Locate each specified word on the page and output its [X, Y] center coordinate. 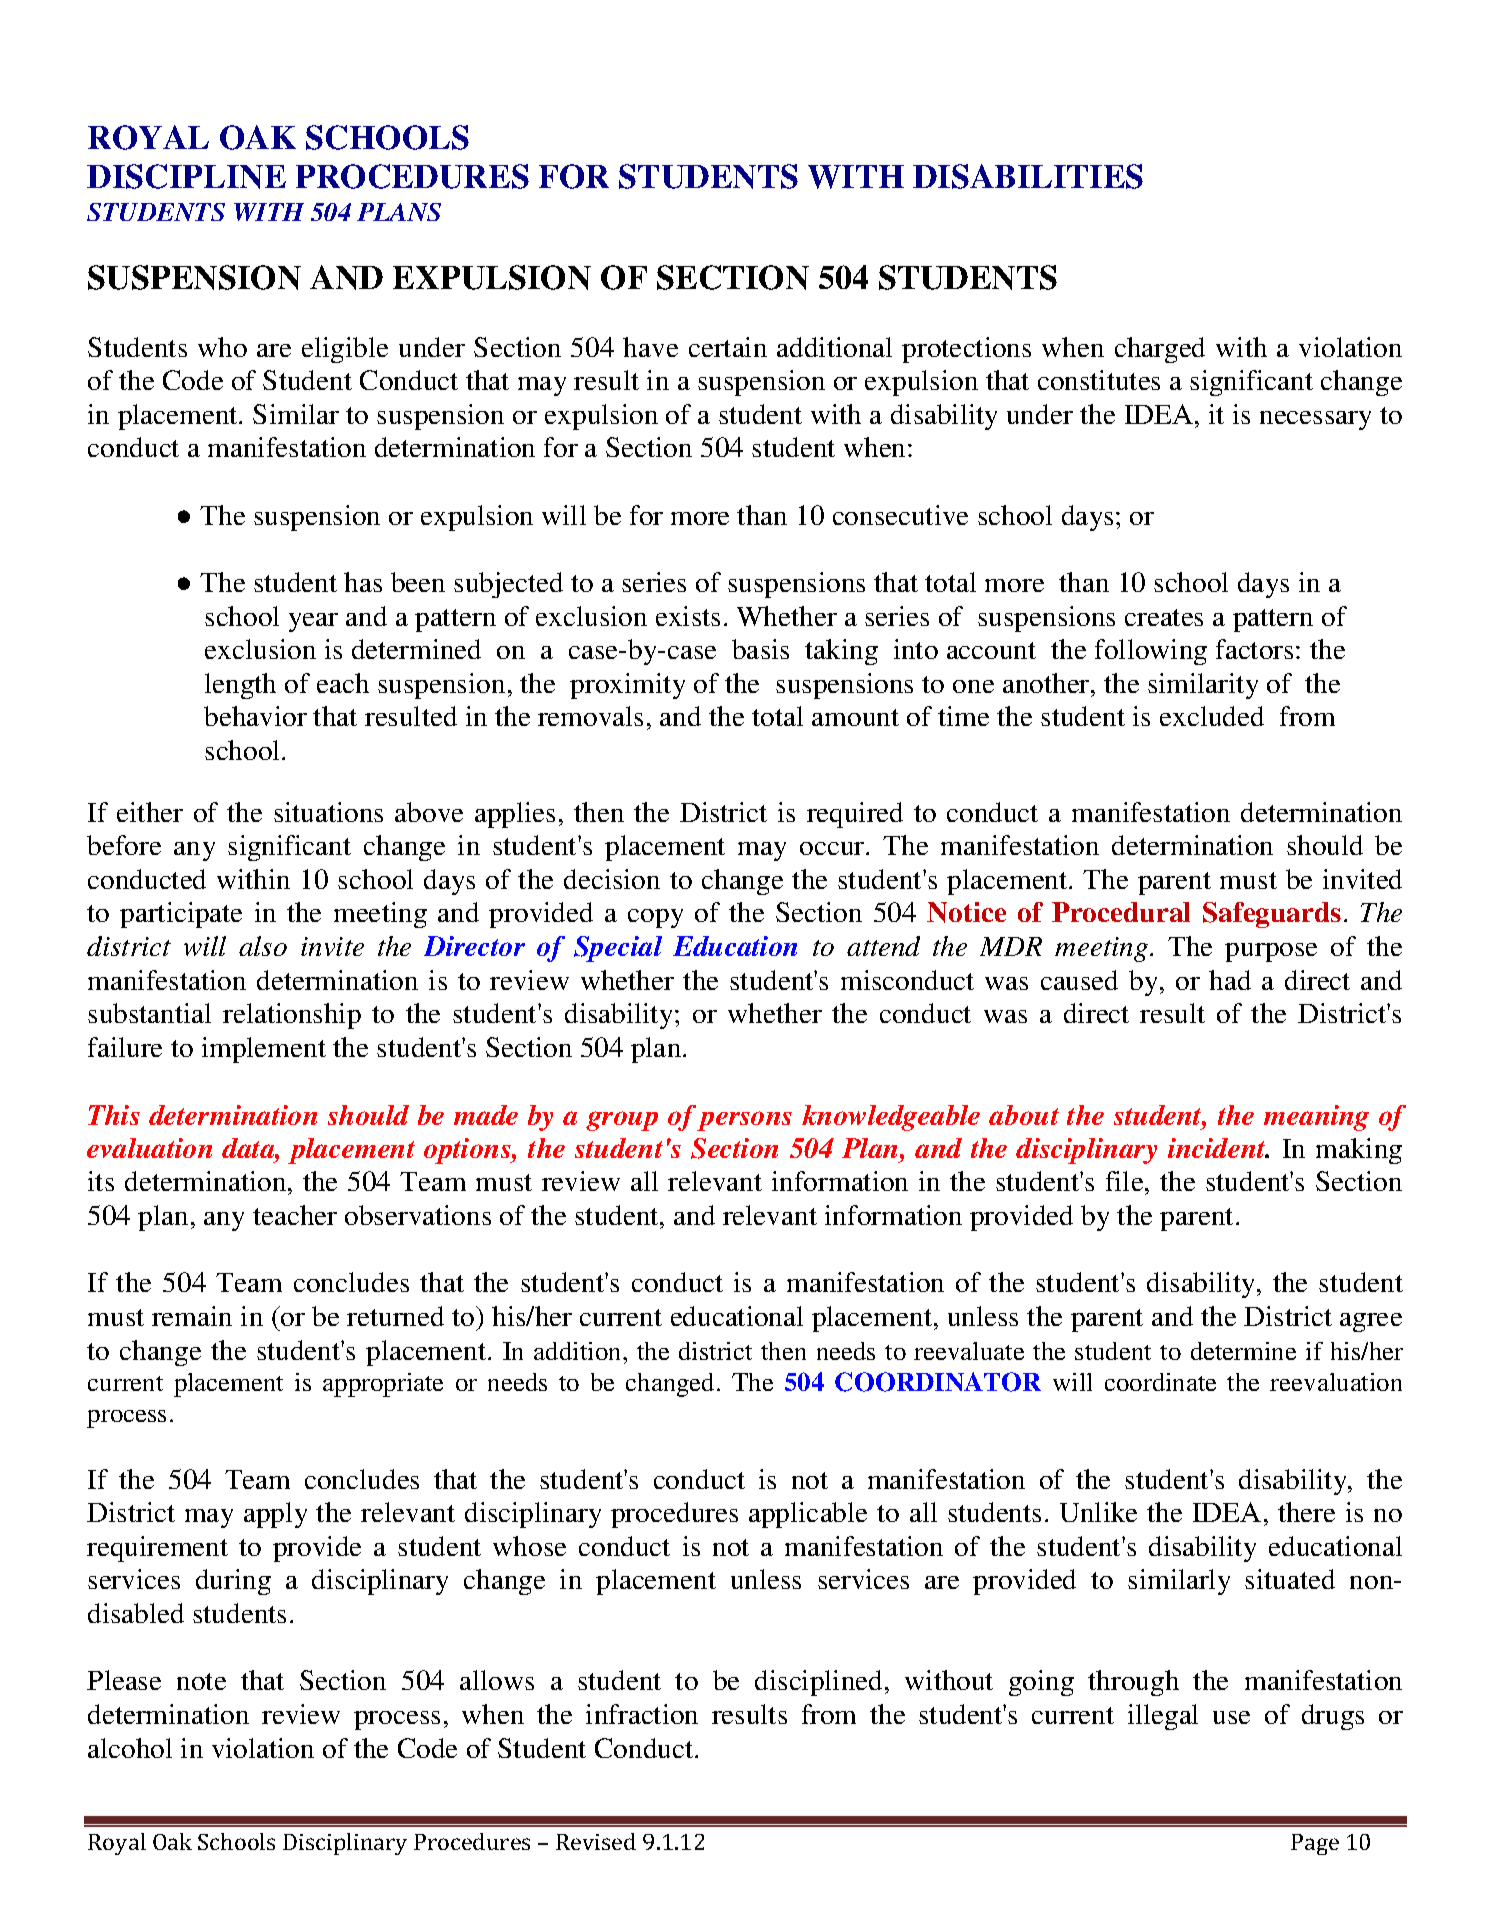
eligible [345, 350]
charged [1160, 350]
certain [728, 347]
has [363, 582]
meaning [1316, 1118]
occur [833, 848]
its [101, 1181]
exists [688, 616]
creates [1164, 617]
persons [744, 1121]
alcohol [130, 1748]
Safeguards [1272, 915]
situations [328, 812]
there [1306, 1512]
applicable [808, 1515]
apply [275, 1515]
